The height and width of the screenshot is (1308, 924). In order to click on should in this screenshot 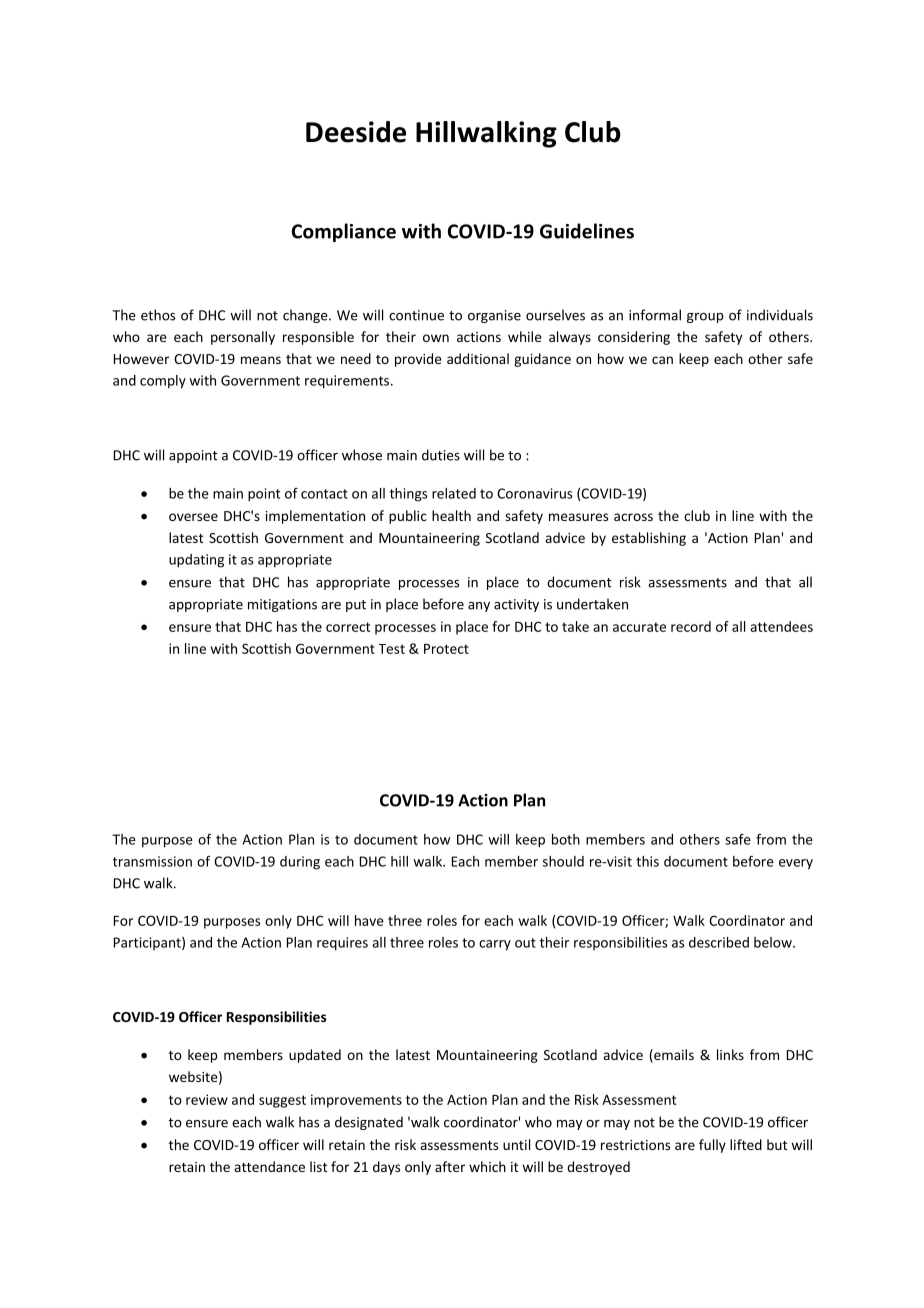, I will do `click(563, 861)`.
